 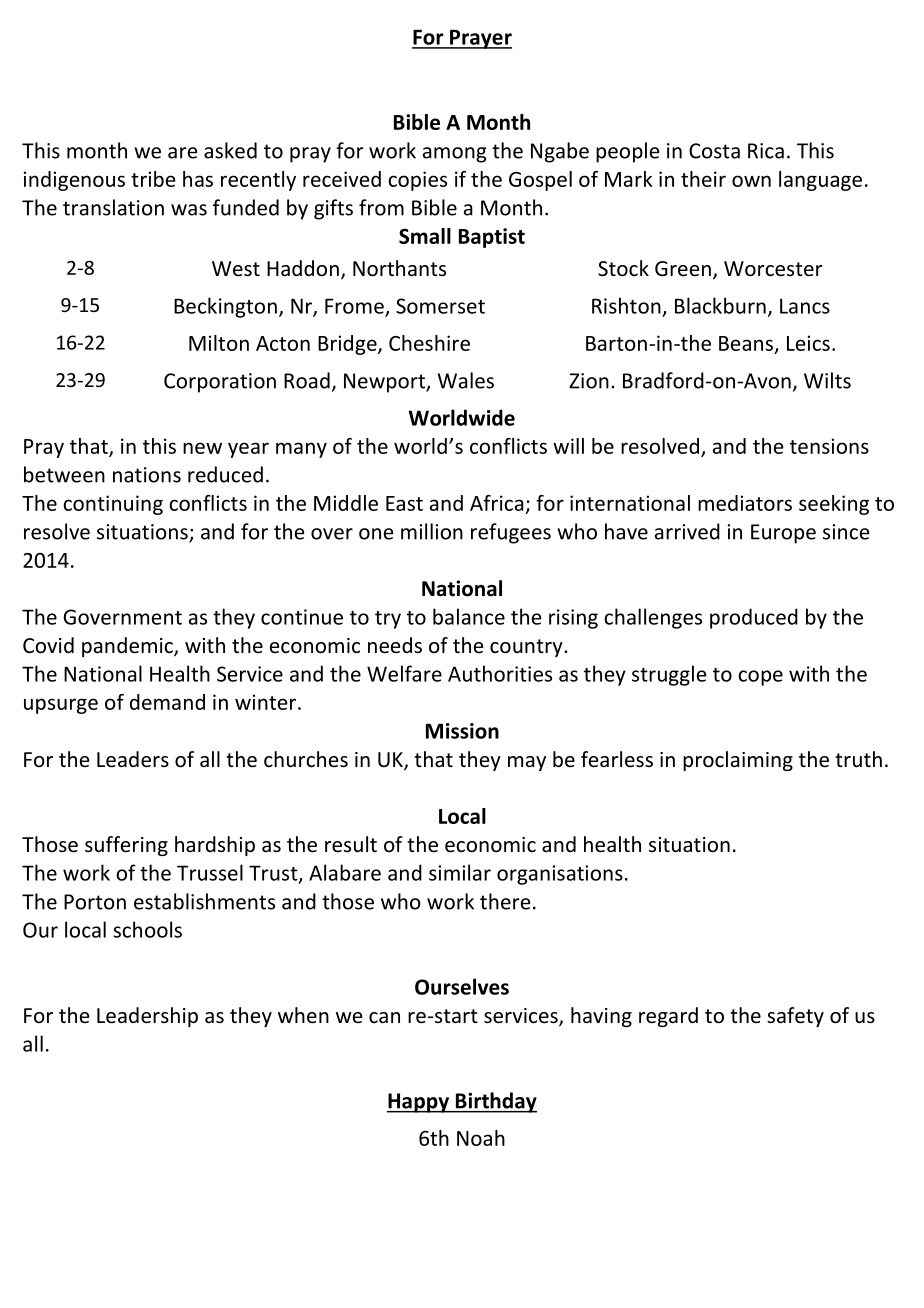 What do you see at coordinates (128, 647) in the screenshot?
I see `pandemic` at bounding box center [128, 647].
